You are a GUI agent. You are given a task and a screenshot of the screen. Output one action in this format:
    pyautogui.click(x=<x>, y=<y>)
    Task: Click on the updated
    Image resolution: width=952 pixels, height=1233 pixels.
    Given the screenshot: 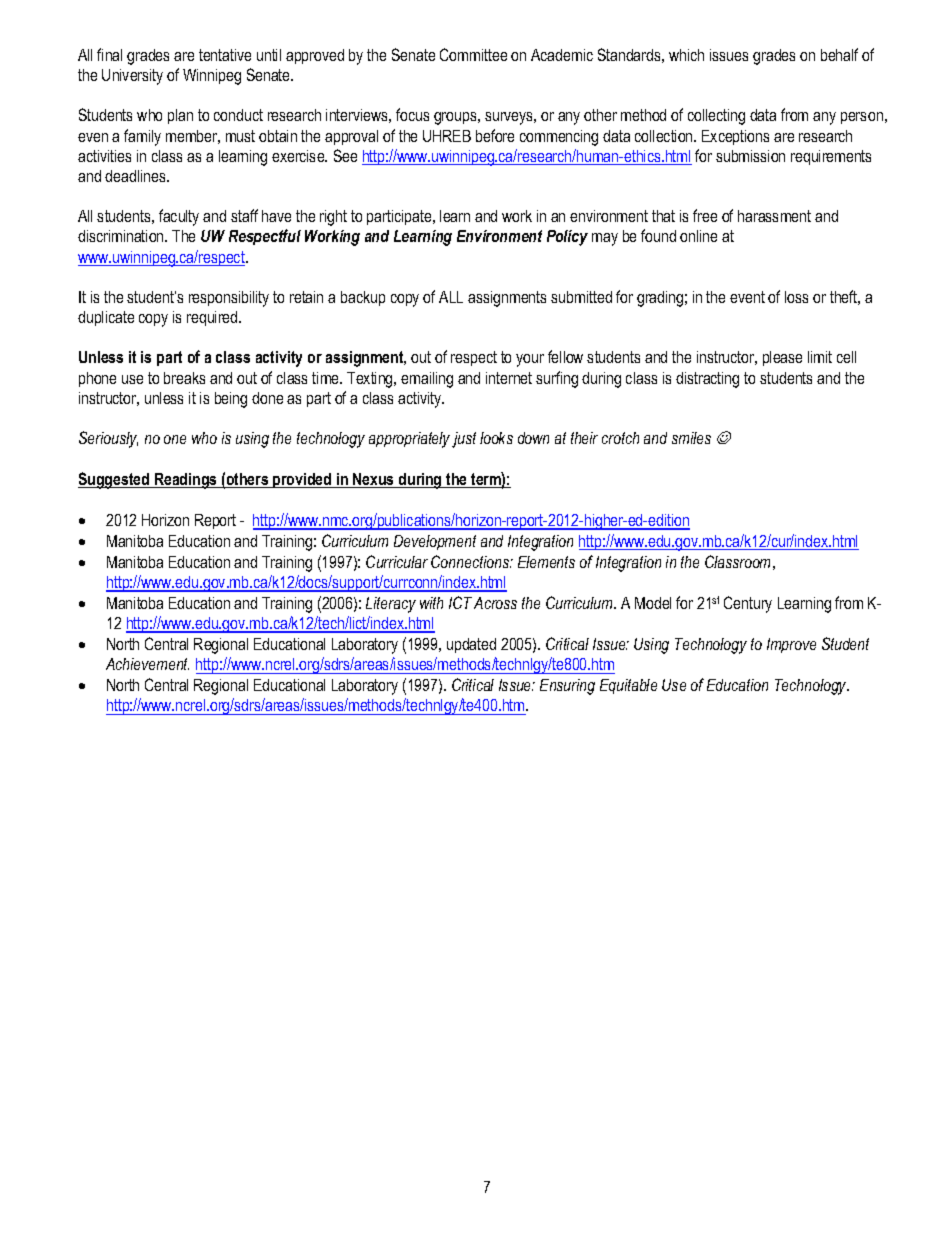 What is the action you would take?
    pyautogui.click(x=471, y=645)
